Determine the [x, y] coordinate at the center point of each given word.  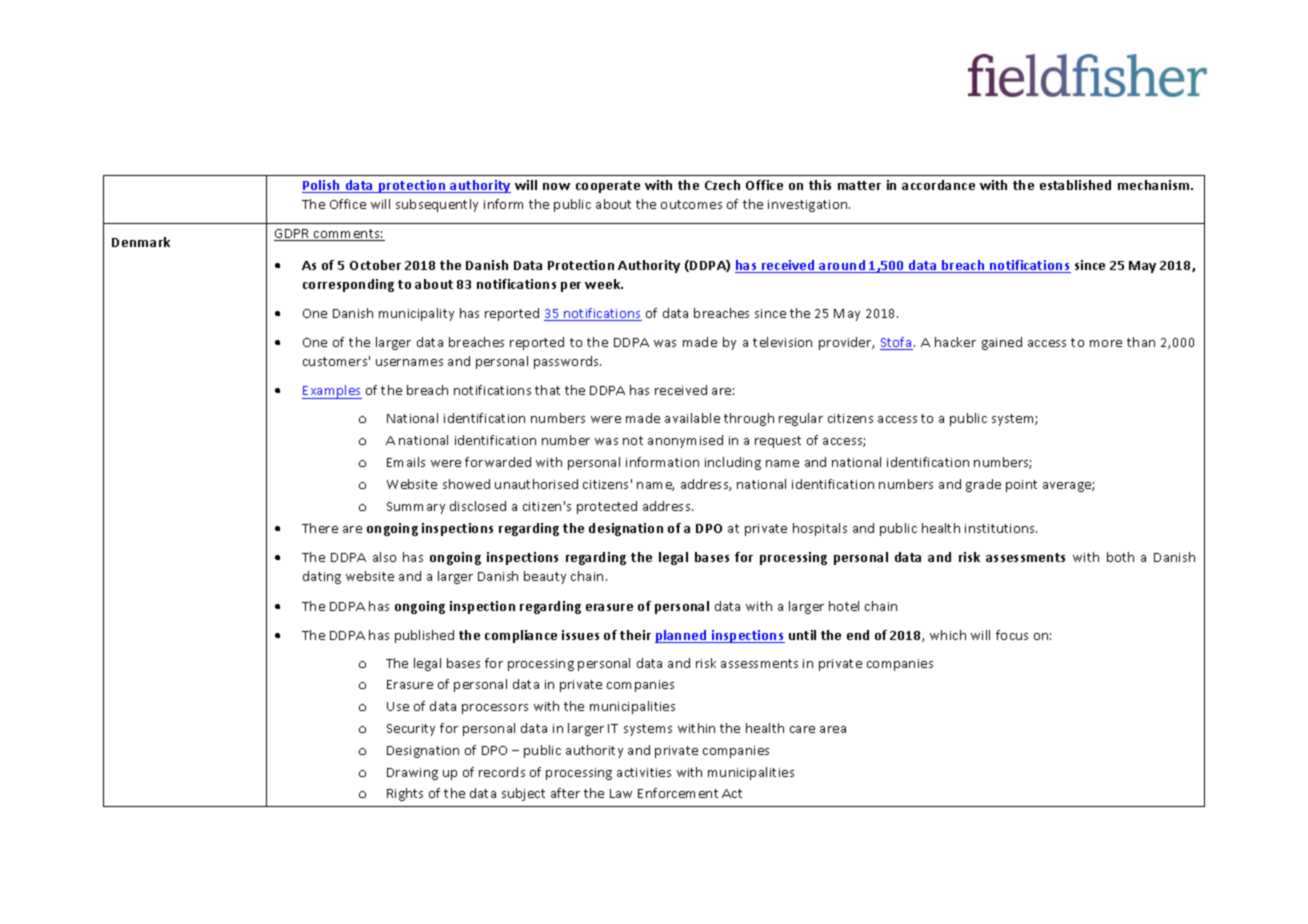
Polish [322, 186]
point [1021, 486]
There [320, 528]
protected [607, 507]
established [1075, 185]
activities [644, 772]
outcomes [691, 204]
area [833, 729]
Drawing [412, 774]
